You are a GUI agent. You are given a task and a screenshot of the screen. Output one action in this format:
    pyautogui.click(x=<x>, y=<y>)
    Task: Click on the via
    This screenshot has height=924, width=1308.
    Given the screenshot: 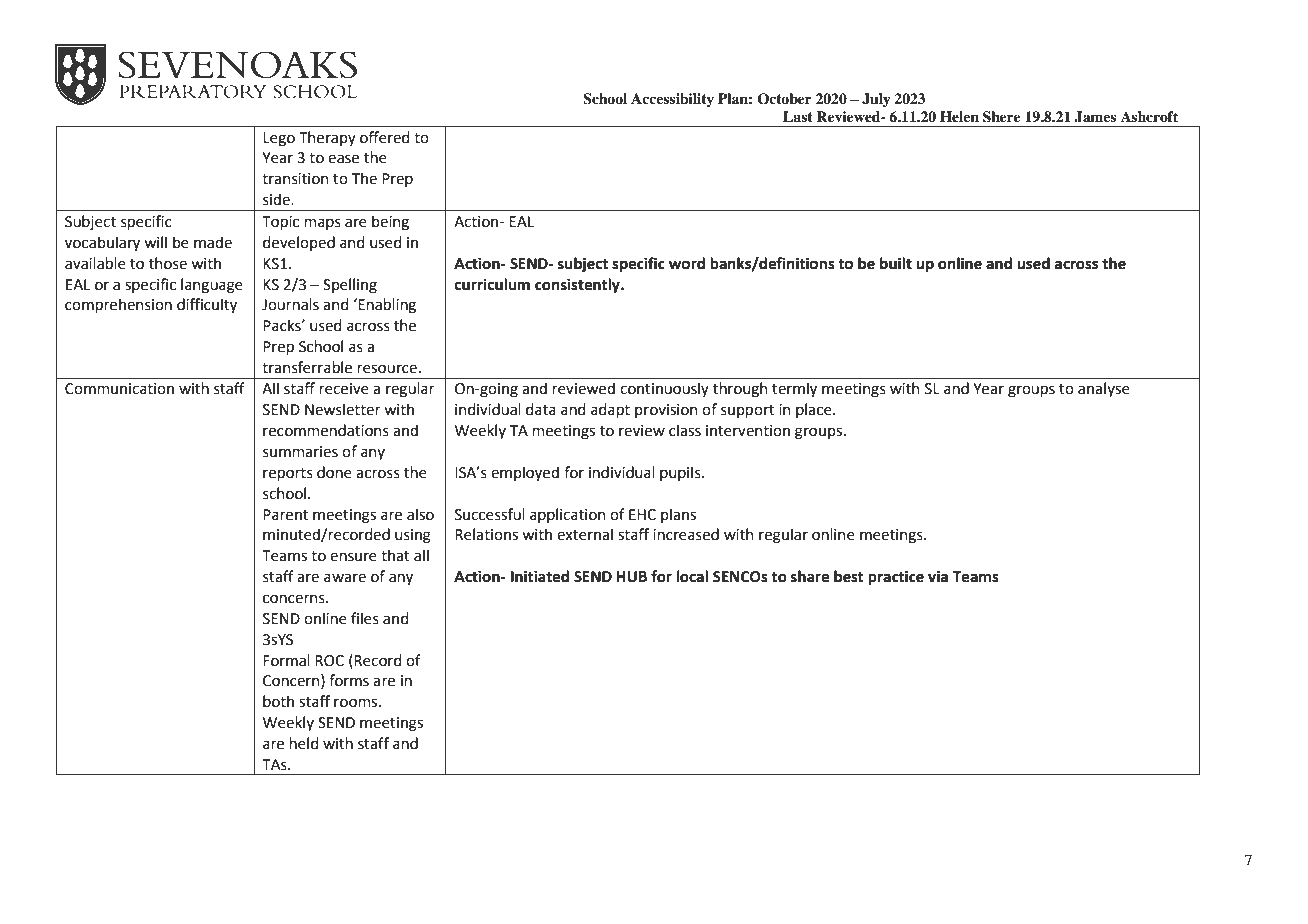 What is the action you would take?
    pyautogui.click(x=938, y=577)
